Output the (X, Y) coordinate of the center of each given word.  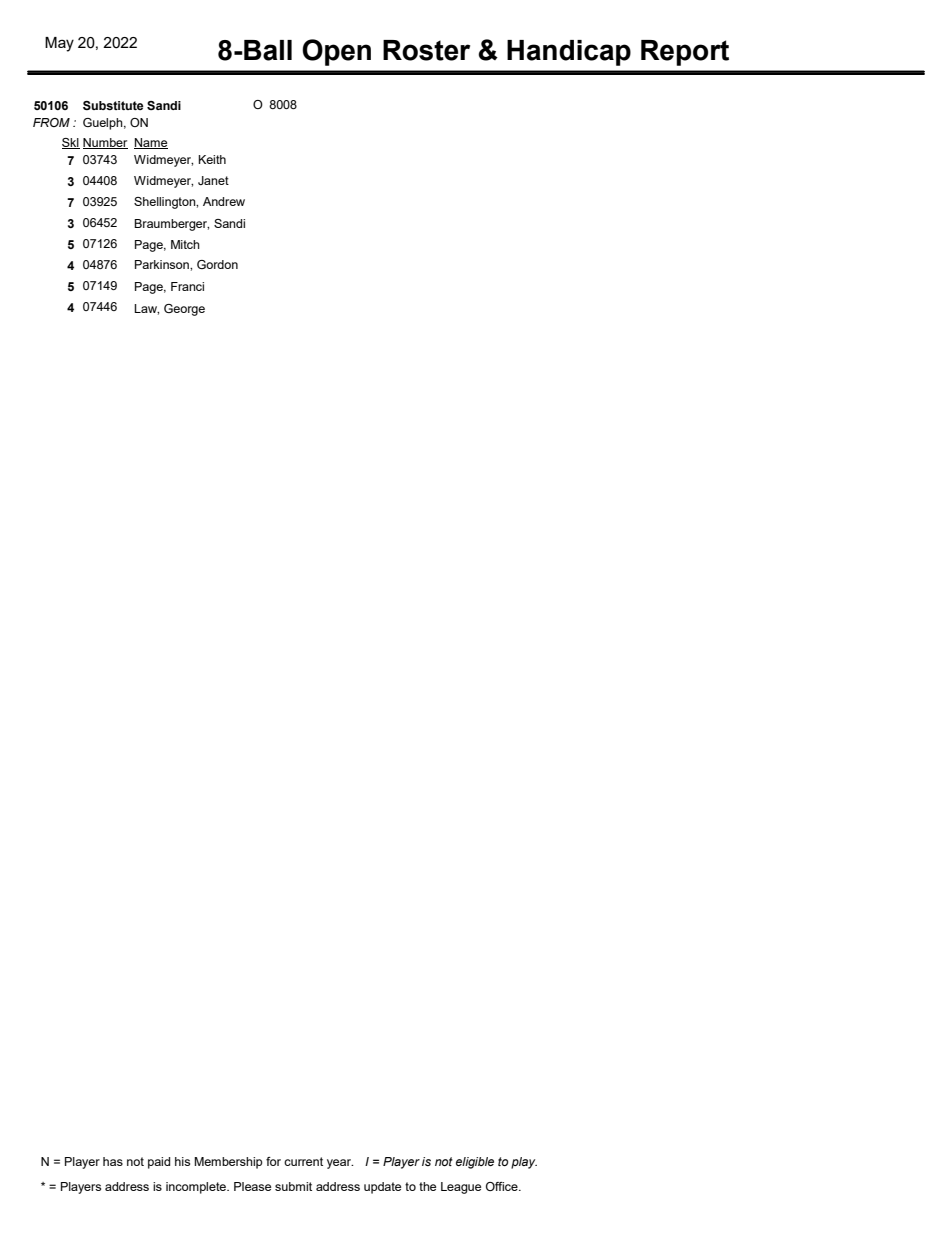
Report (685, 53)
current (303, 1161)
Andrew (224, 201)
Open (336, 52)
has (113, 1161)
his (182, 1161)
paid (159, 1163)
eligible (475, 1163)
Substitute (113, 105)
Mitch (185, 244)
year (340, 1164)
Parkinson (163, 264)
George (184, 310)
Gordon (217, 264)
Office (503, 1186)
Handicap (569, 53)
